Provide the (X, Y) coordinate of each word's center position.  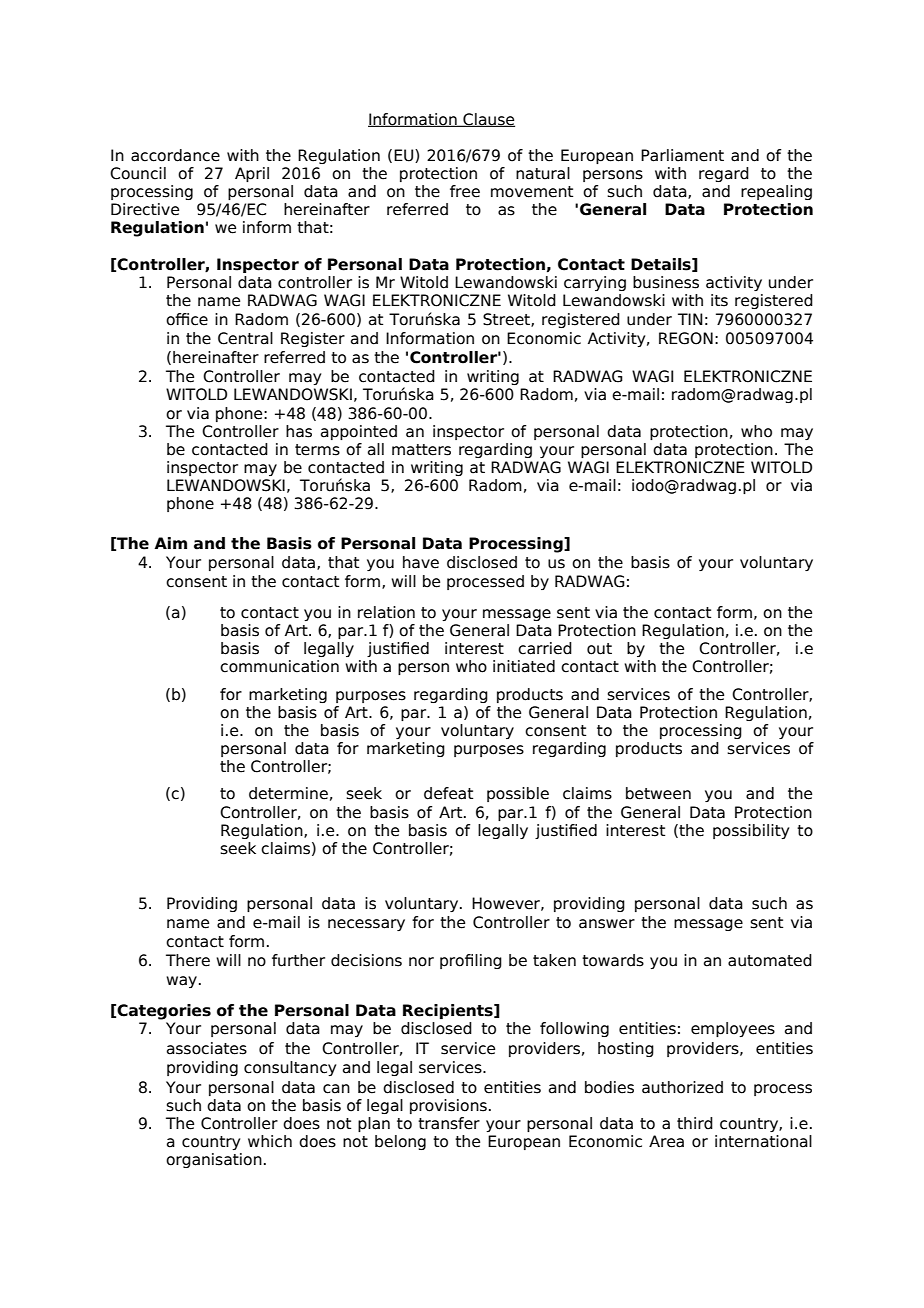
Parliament (682, 155)
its (719, 300)
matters (421, 450)
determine (288, 793)
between (658, 793)
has (299, 431)
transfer (449, 1123)
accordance (175, 155)
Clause (488, 120)
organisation (214, 1160)
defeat (448, 793)
